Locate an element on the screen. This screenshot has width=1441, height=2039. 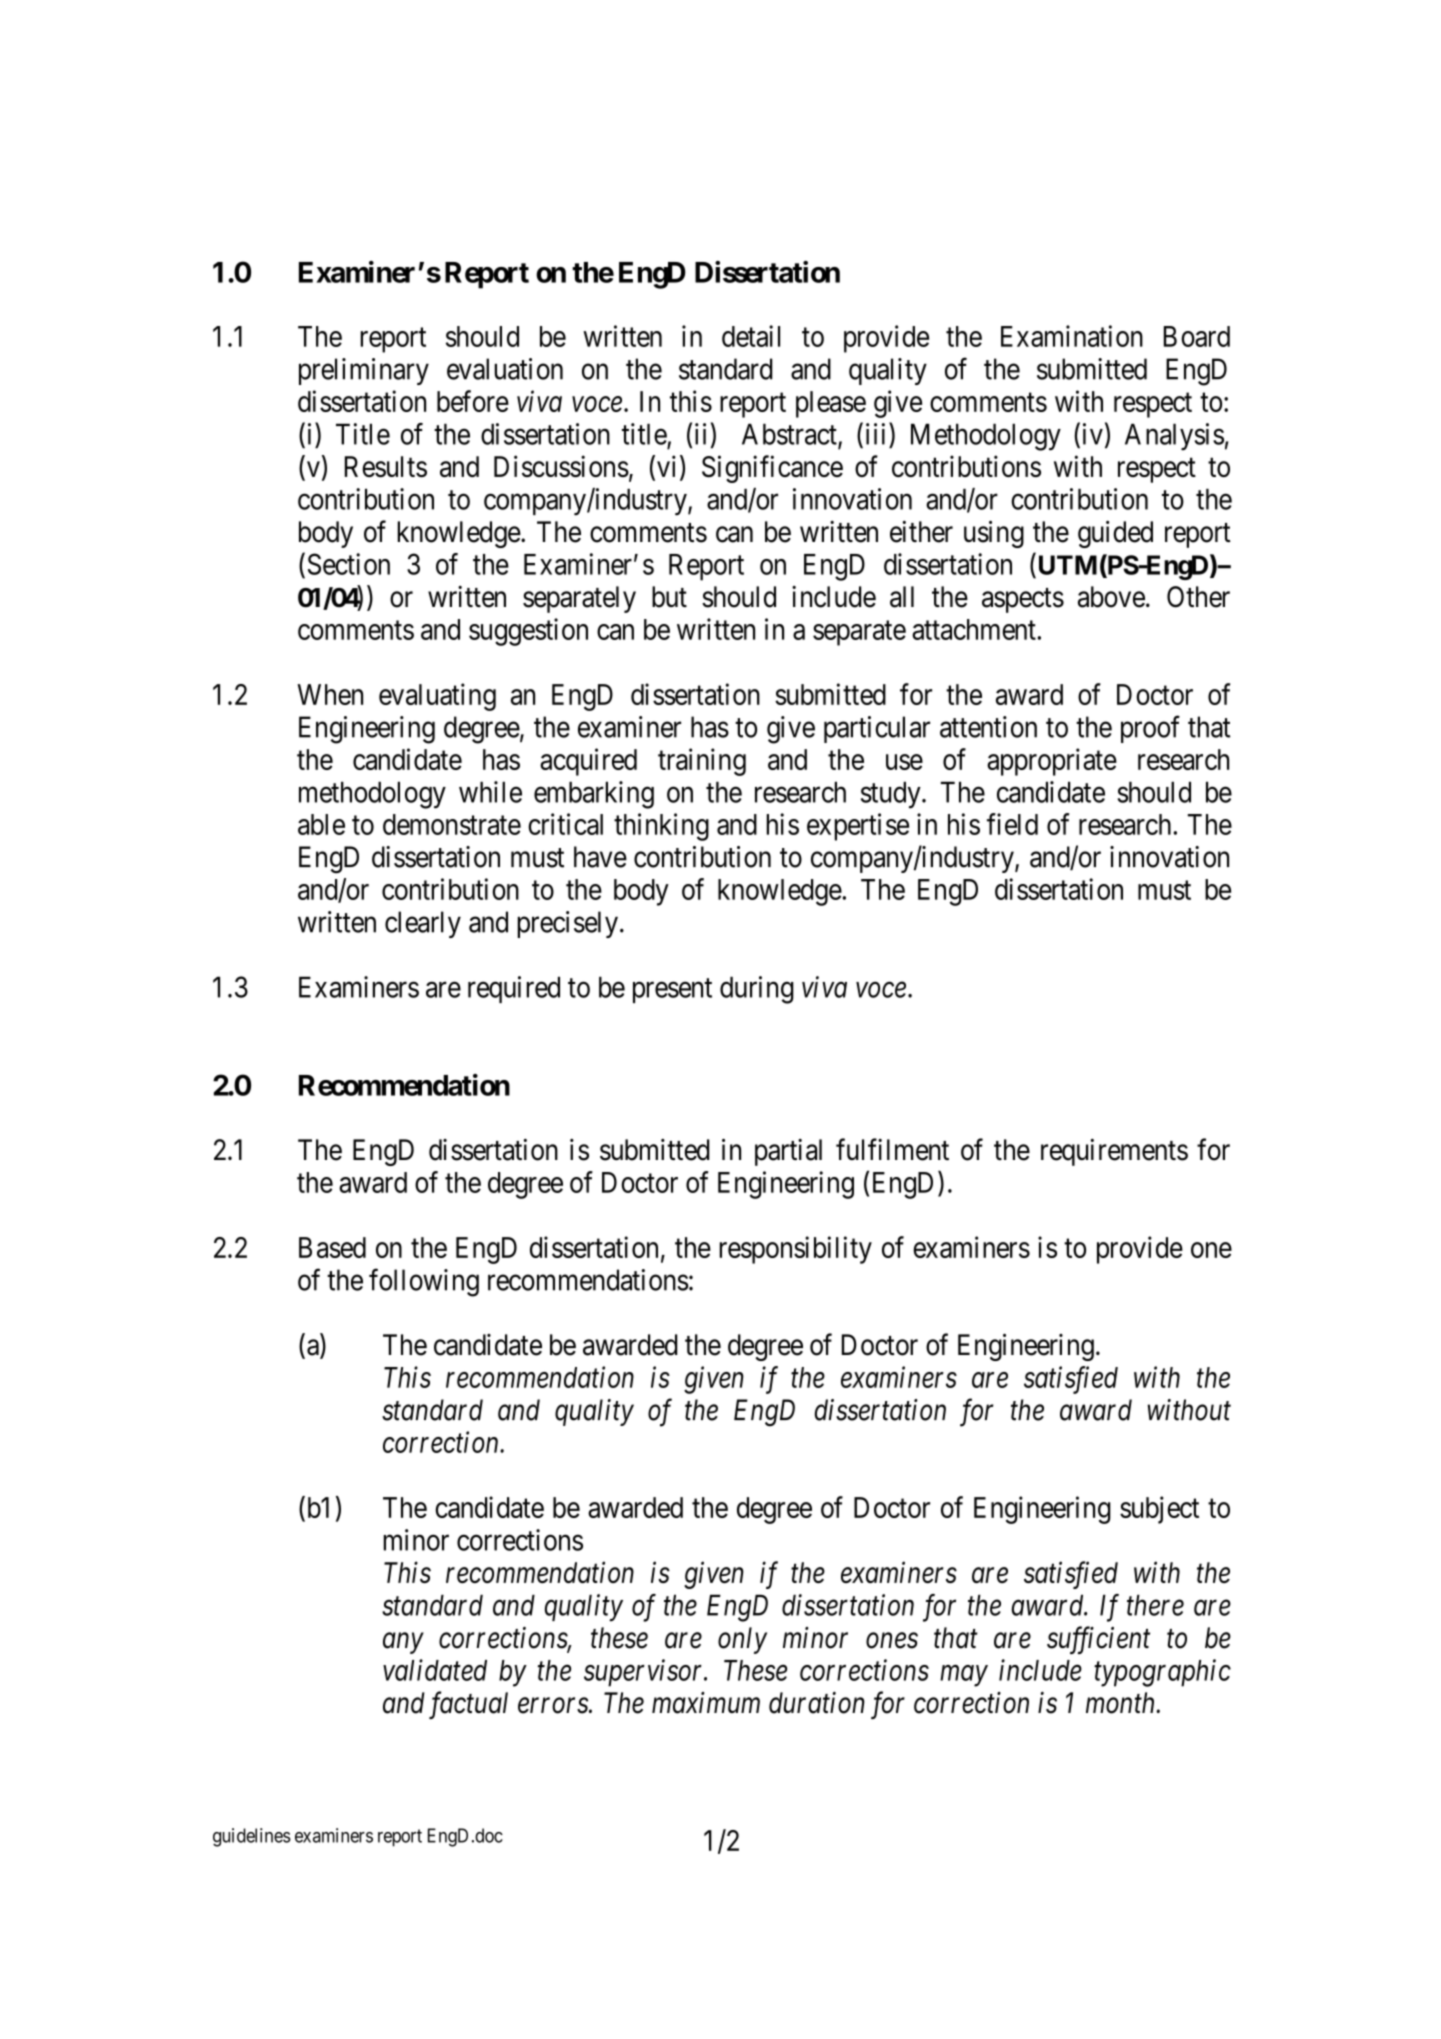
responsibility is located at coordinates (796, 1250).
